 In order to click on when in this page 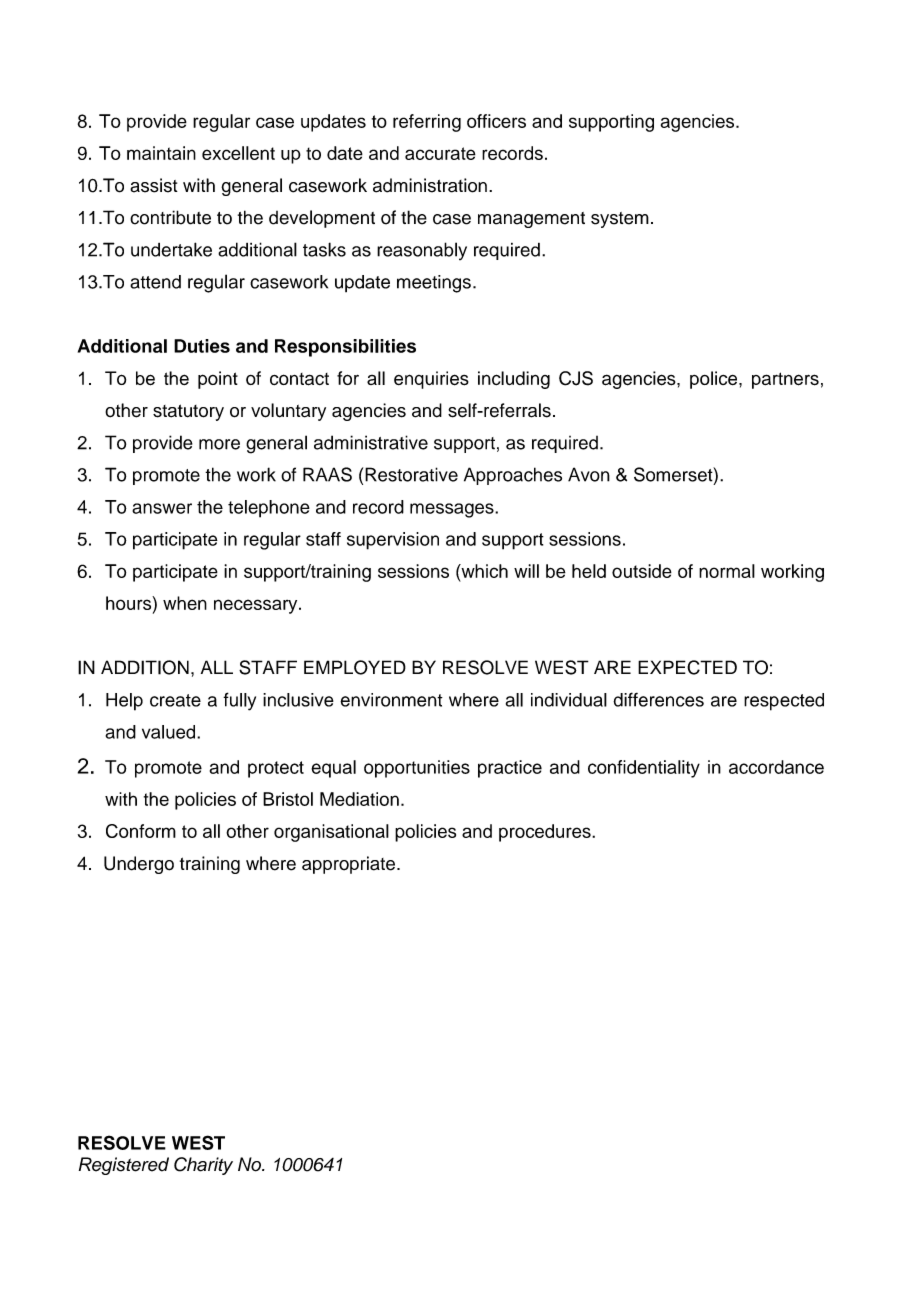, I will do `click(185, 603)`.
